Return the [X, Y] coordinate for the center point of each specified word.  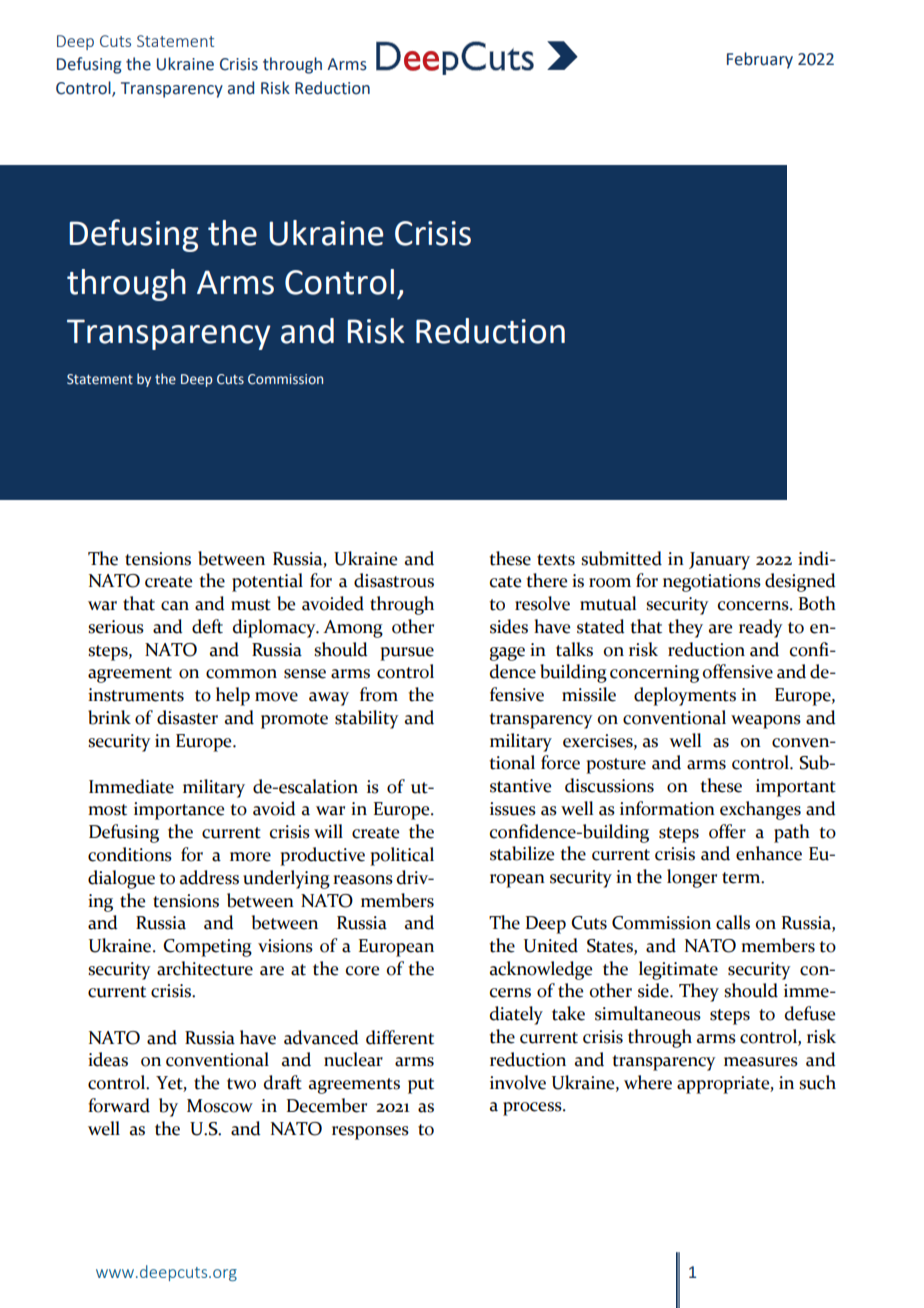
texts [556, 560]
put [421, 1086]
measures [761, 1062]
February [760, 60]
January [719, 561]
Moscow [220, 1106]
